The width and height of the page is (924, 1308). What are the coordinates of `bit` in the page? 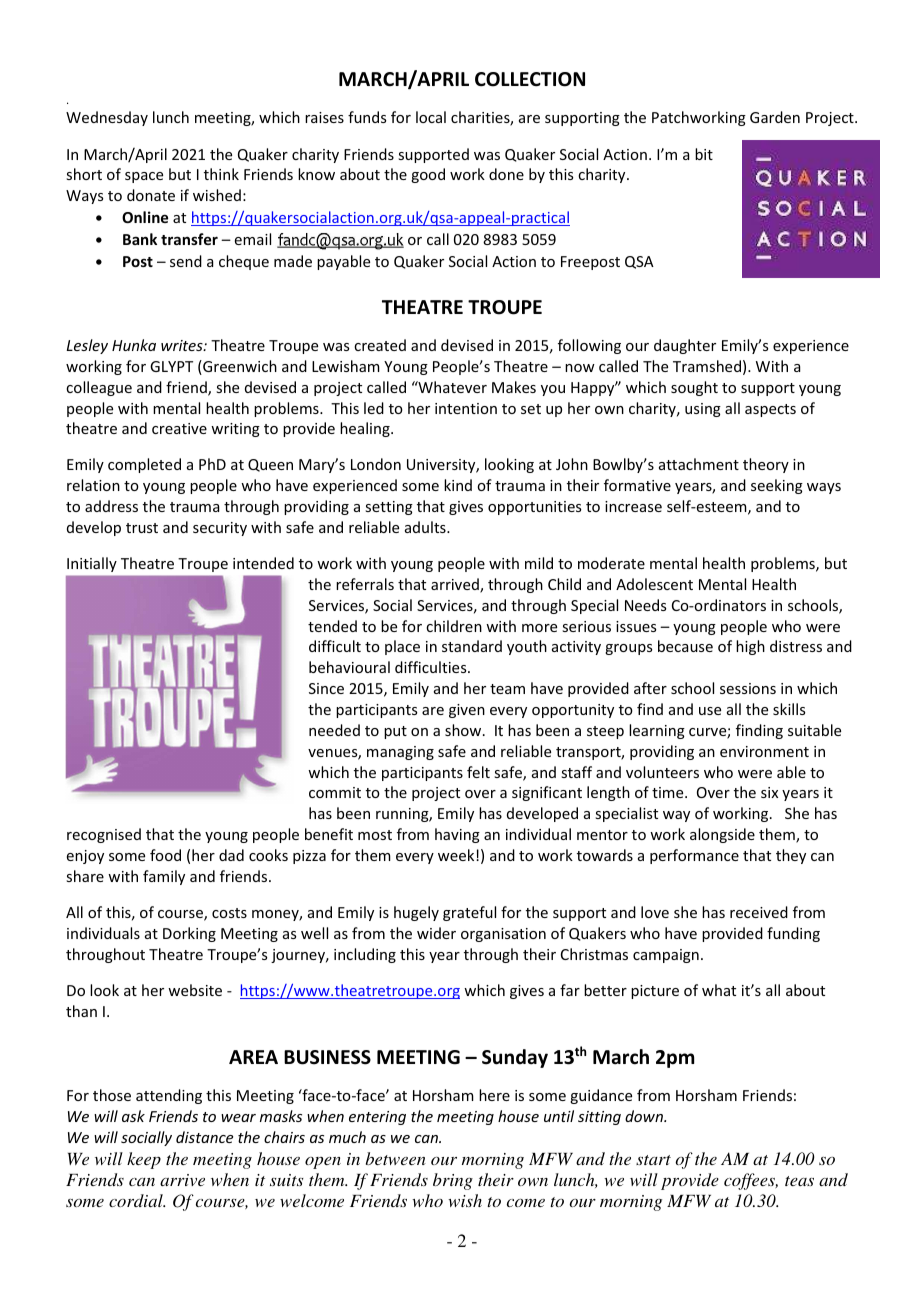 It's located at (704, 154).
